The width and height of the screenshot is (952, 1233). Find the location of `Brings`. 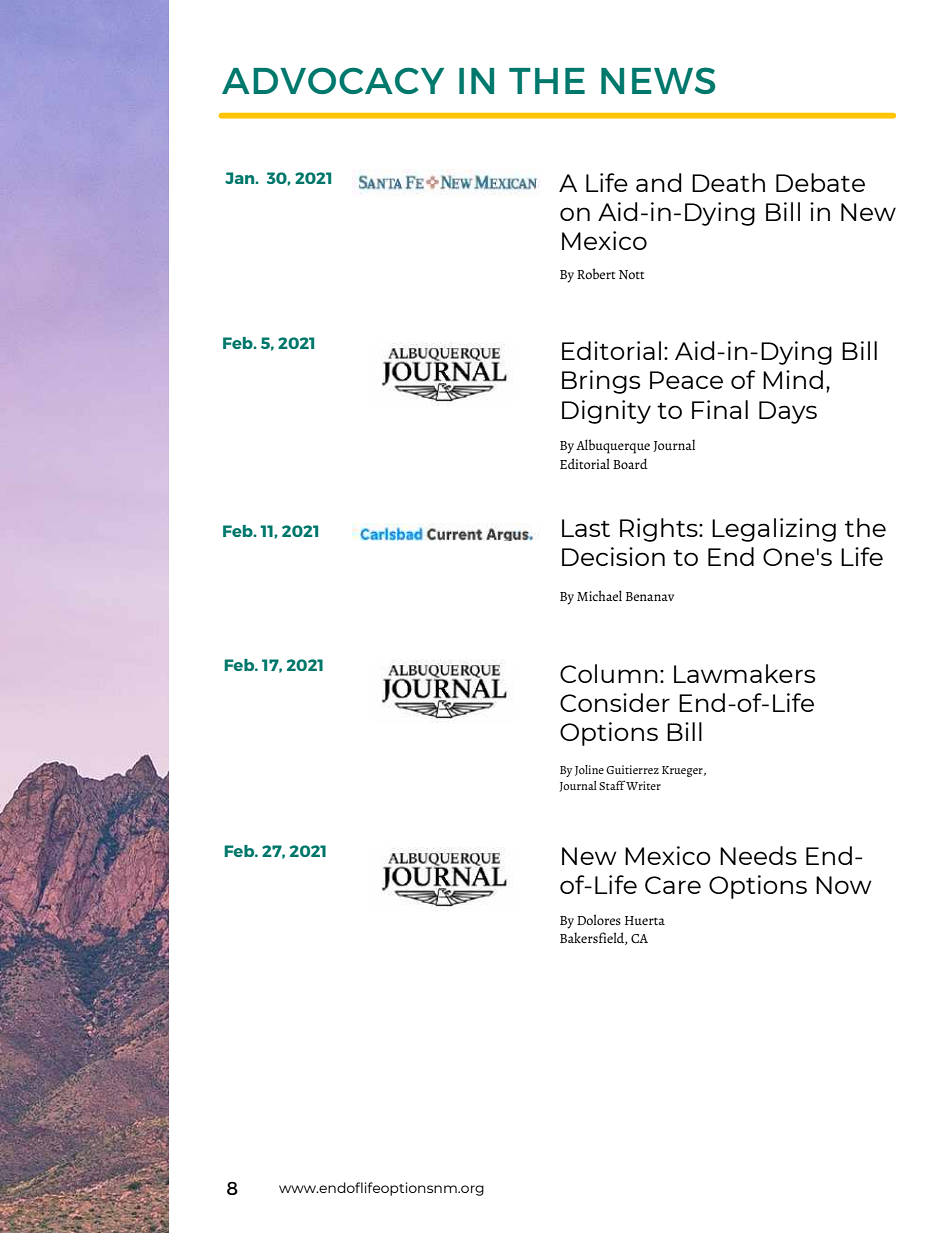

Brings is located at coordinates (601, 382).
